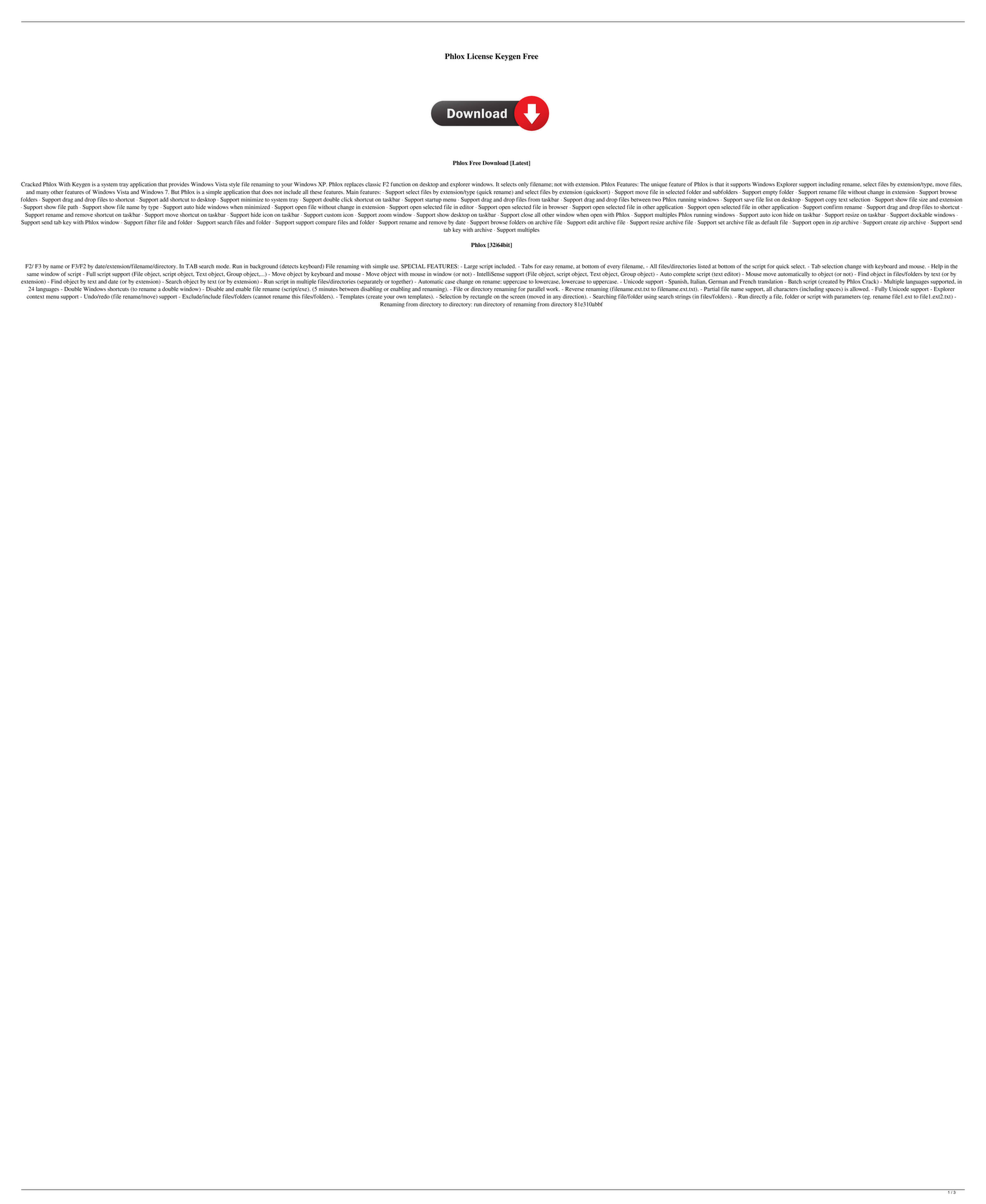  Describe the element at coordinates (831, 200) in the document. I see `copy` at that location.
